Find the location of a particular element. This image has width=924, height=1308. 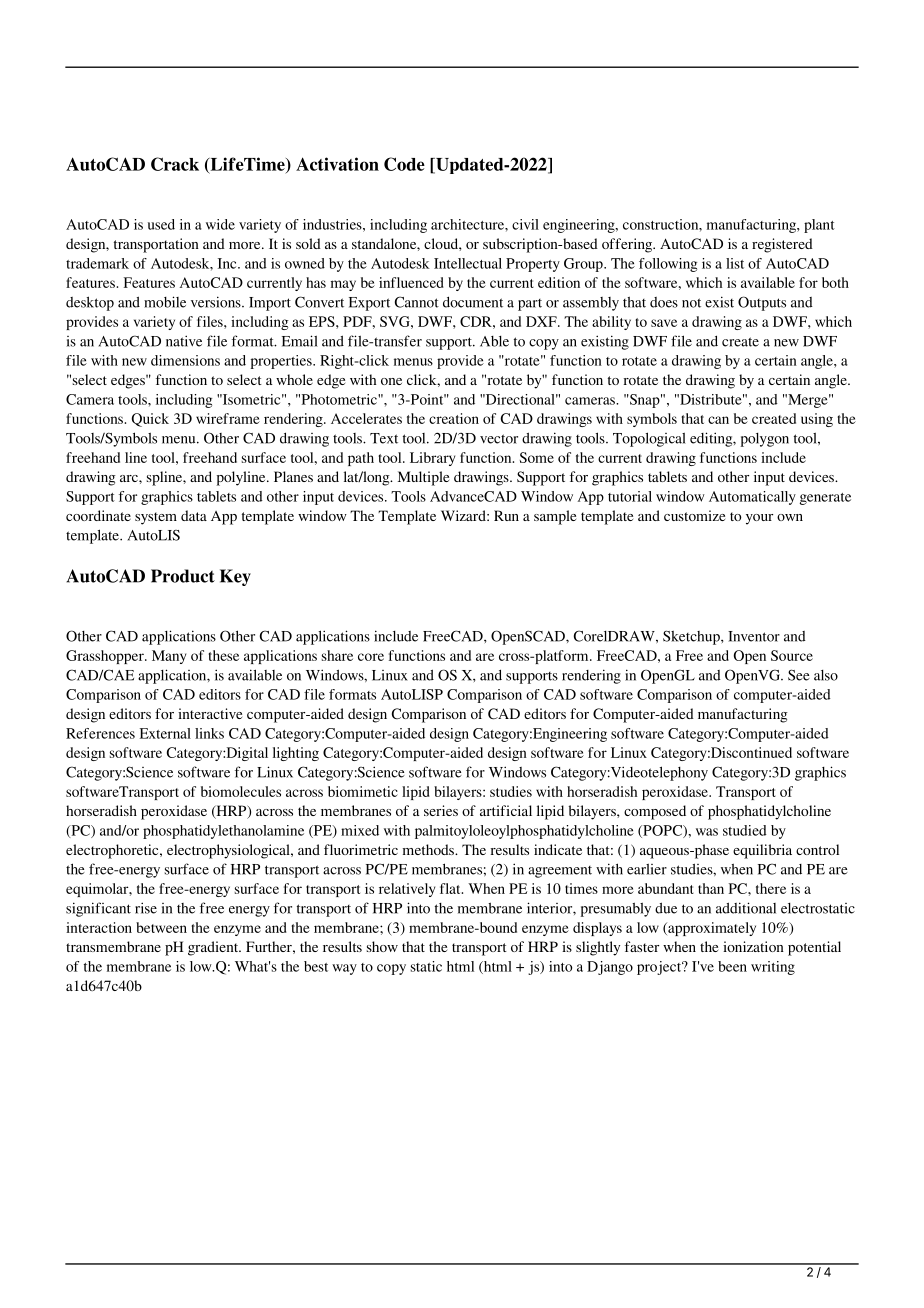

gradient is located at coordinates (214, 948).
